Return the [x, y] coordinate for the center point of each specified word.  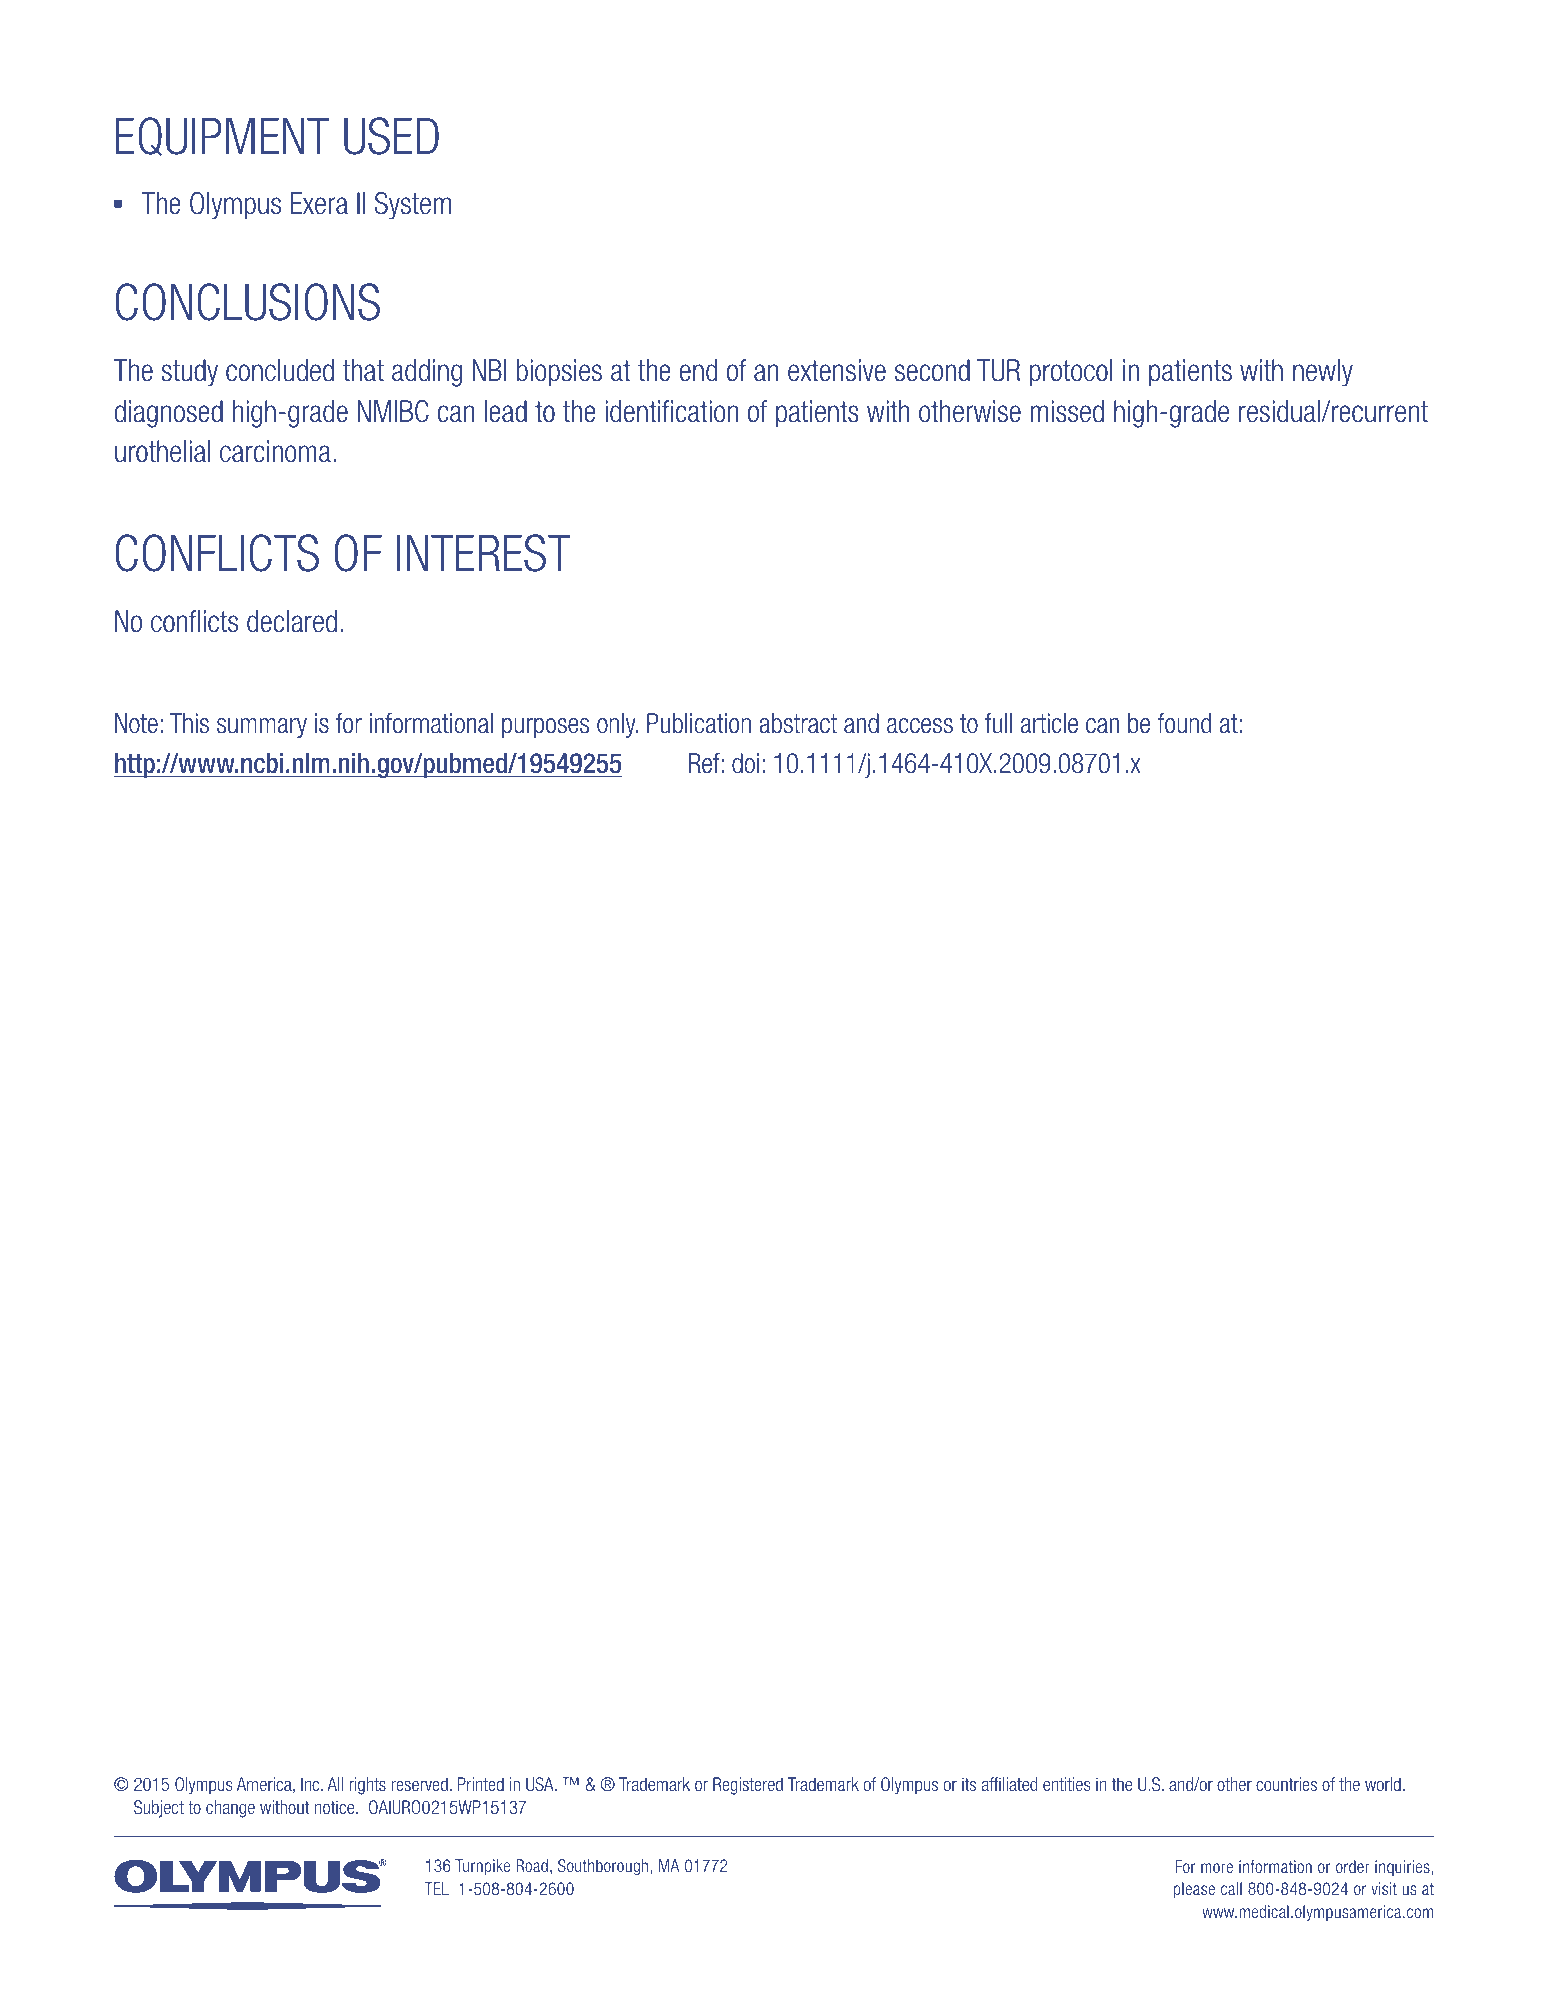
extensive [837, 370]
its [969, 1784]
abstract [798, 723]
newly [1323, 373]
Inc [311, 1784]
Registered [748, 1786]
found [1184, 723]
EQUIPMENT [222, 136]
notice [336, 1807]
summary [262, 728]
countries [1286, 1784]
